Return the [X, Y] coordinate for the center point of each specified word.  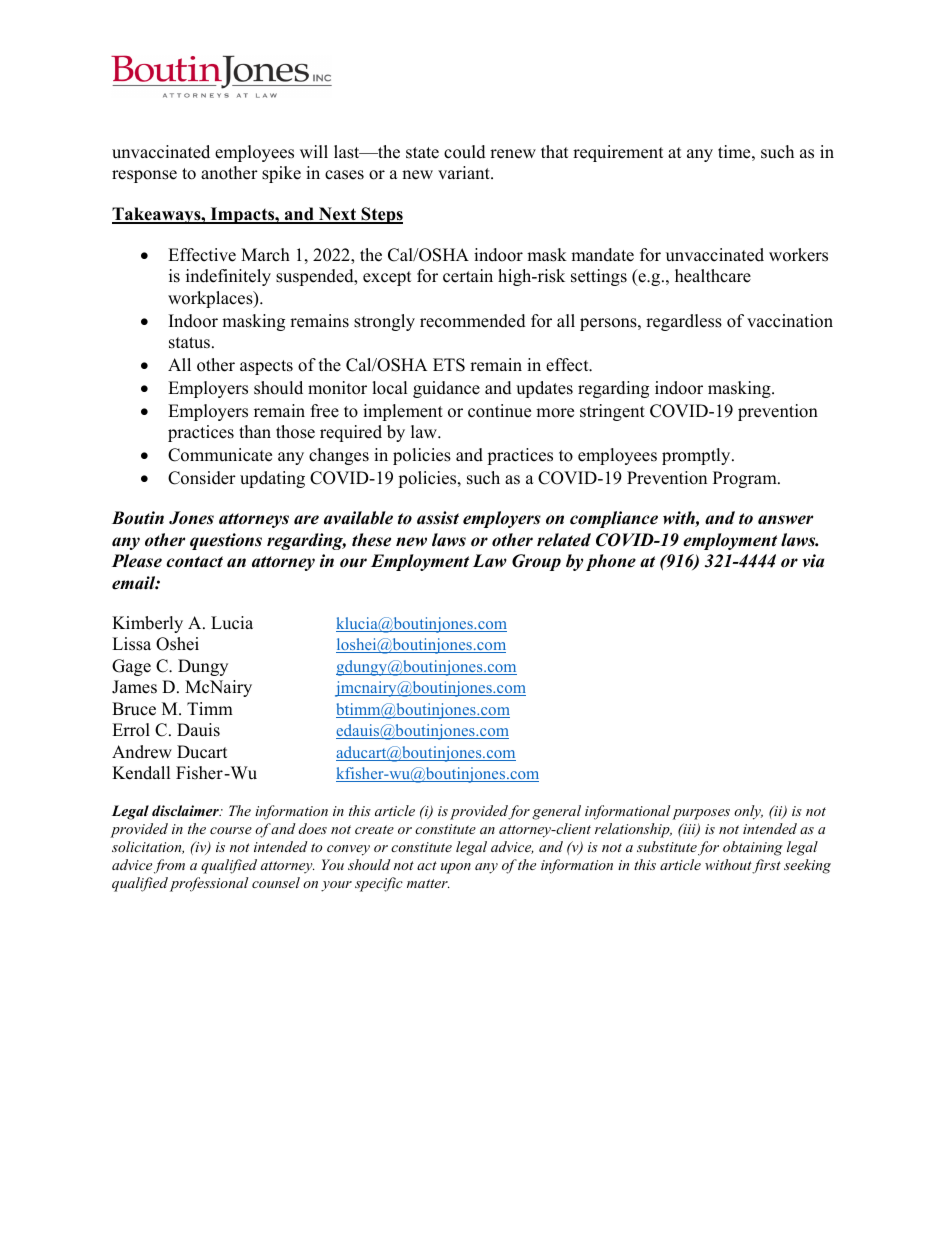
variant [465, 172]
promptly [697, 456]
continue [499, 411]
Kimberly [147, 624]
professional [209, 884]
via [813, 561]
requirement [618, 153]
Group [536, 562]
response [144, 176]
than [255, 431]
